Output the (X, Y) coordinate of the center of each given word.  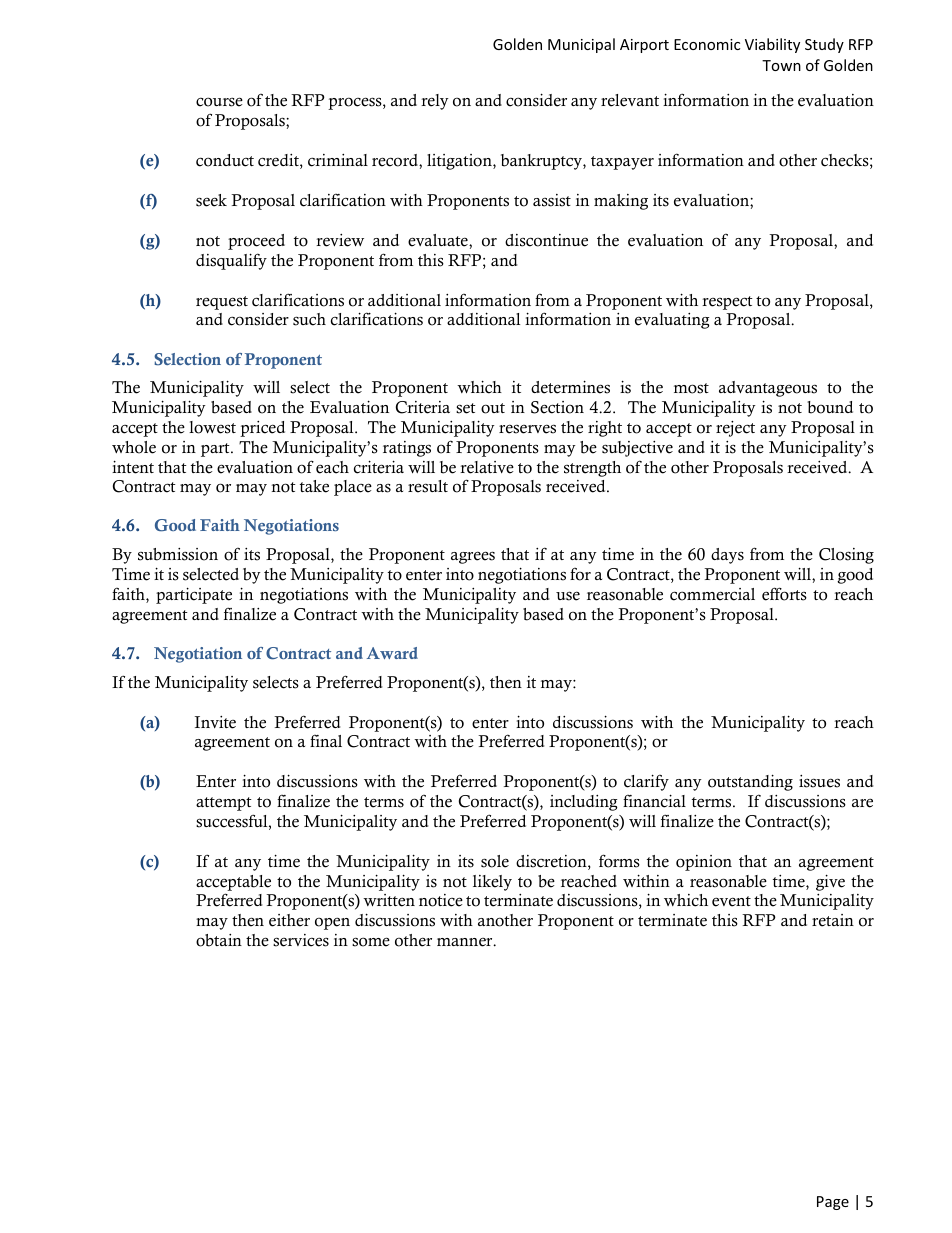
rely (435, 102)
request (222, 303)
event (731, 901)
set (466, 408)
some (371, 942)
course (219, 102)
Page (833, 1203)
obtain (219, 940)
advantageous (768, 389)
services (301, 940)
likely (492, 883)
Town (781, 65)
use (568, 596)
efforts (784, 594)
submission (178, 554)
